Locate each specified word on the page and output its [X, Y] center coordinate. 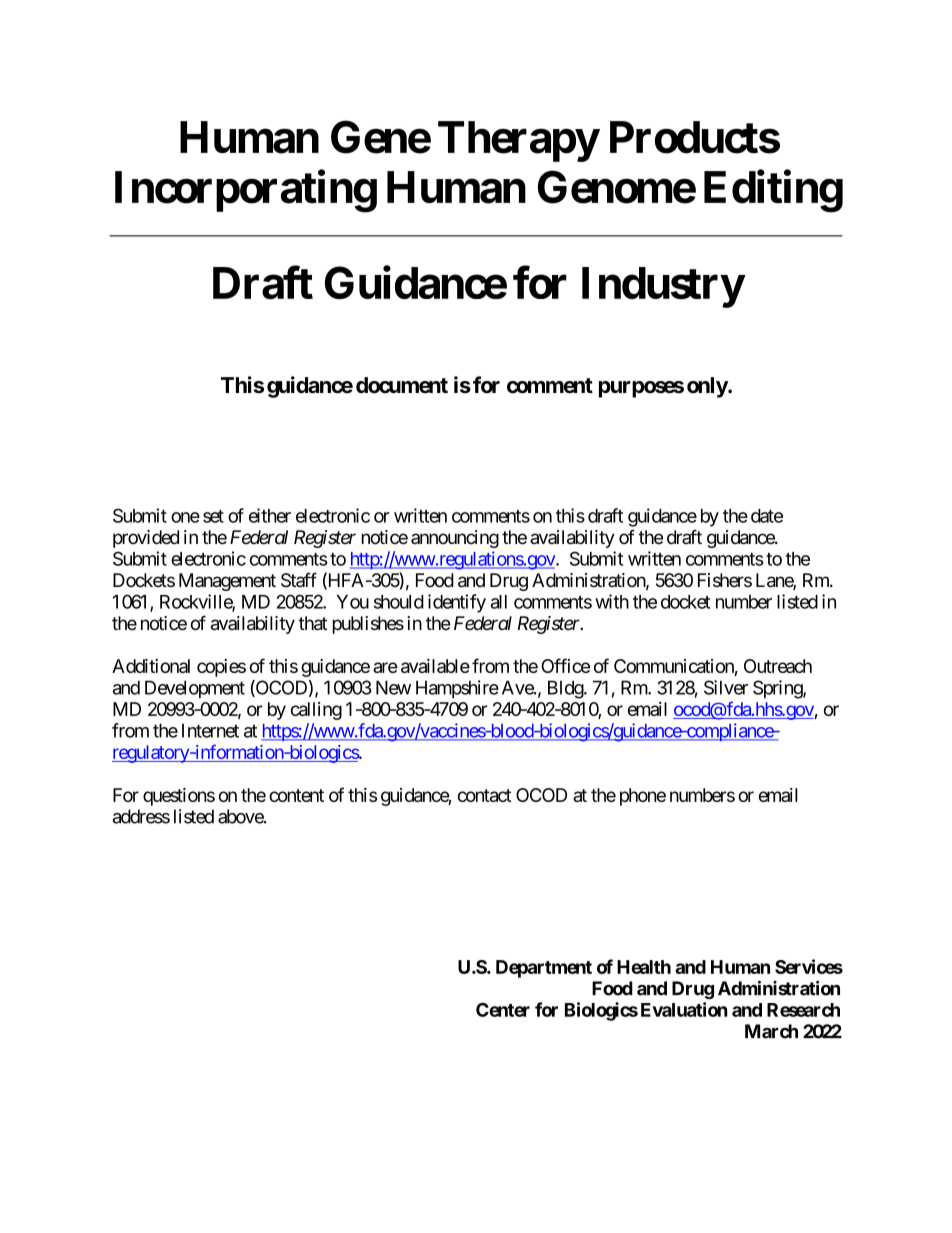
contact [485, 795]
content [296, 795]
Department [544, 969]
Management [227, 582]
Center [503, 1010]
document [402, 385]
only [708, 387]
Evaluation [684, 1009]
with [612, 601]
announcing [455, 539]
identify [457, 603]
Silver [726, 687]
